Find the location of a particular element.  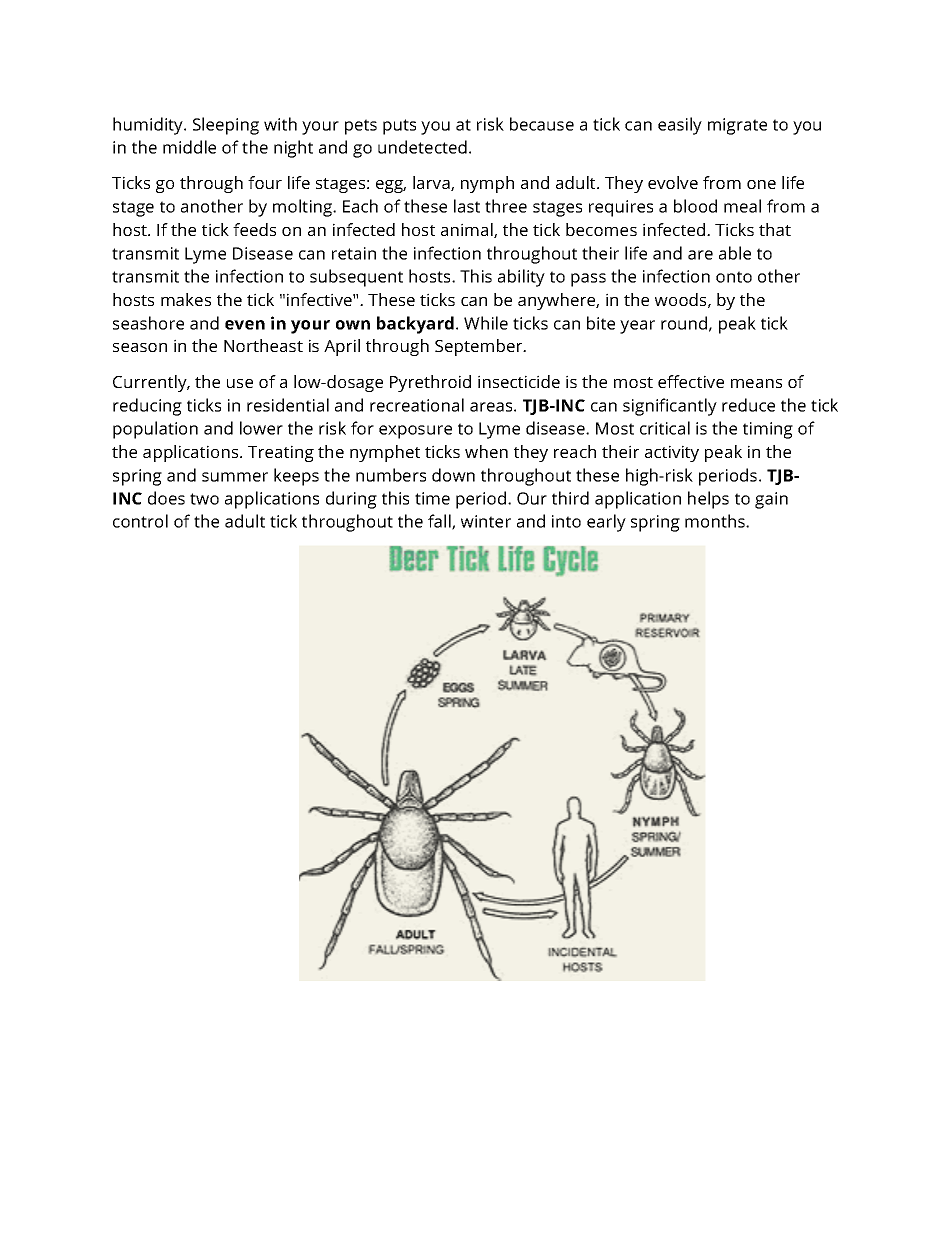

Sleeping is located at coordinates (226, 126).
